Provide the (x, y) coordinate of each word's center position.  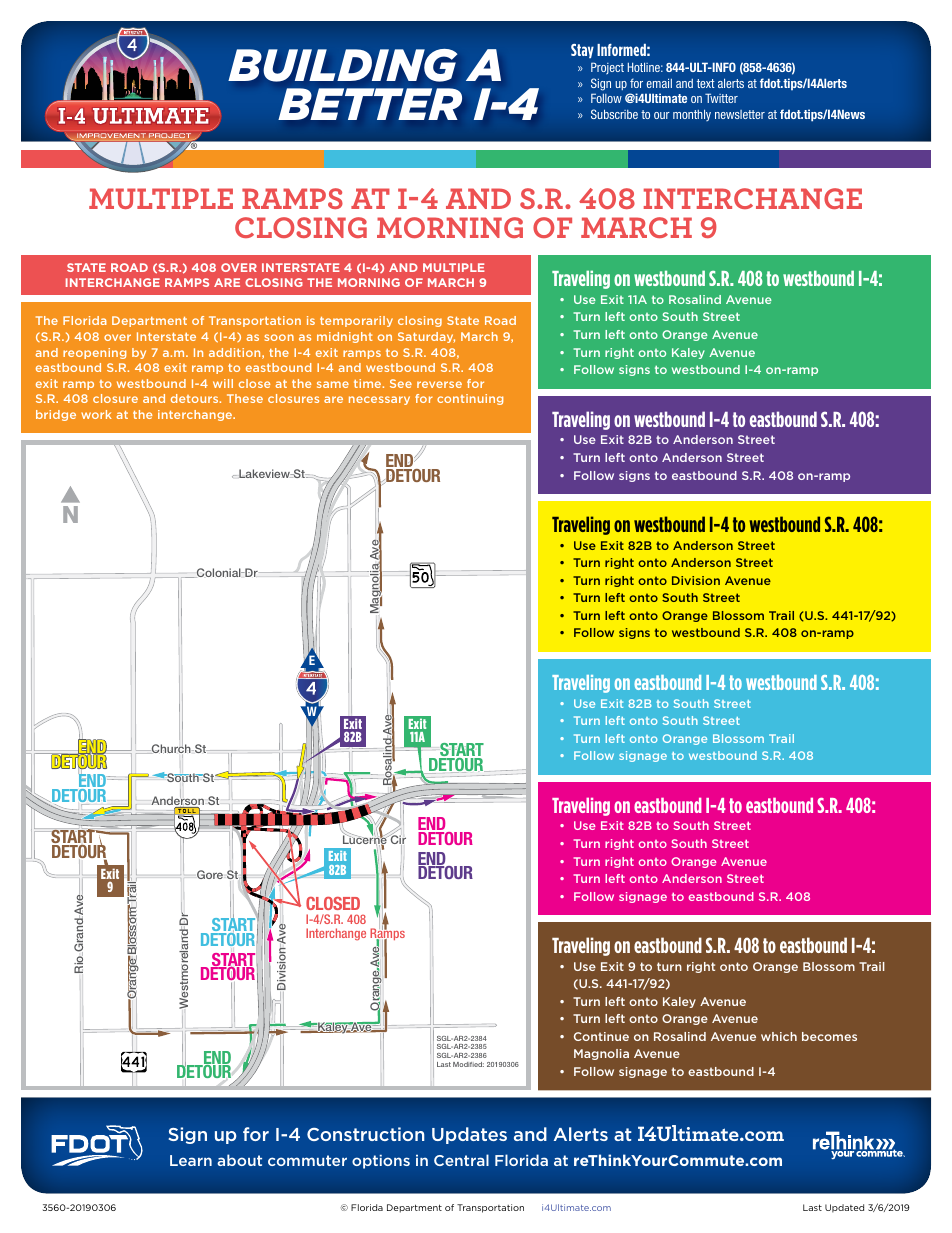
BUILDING (342, 65)
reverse (439, 384)
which (779, 1036)
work (96, 414)
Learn (191, 1160)
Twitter (721, 98)
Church (171, 749)
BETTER (370, 104)
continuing (470, 399)
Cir (397, 840)
